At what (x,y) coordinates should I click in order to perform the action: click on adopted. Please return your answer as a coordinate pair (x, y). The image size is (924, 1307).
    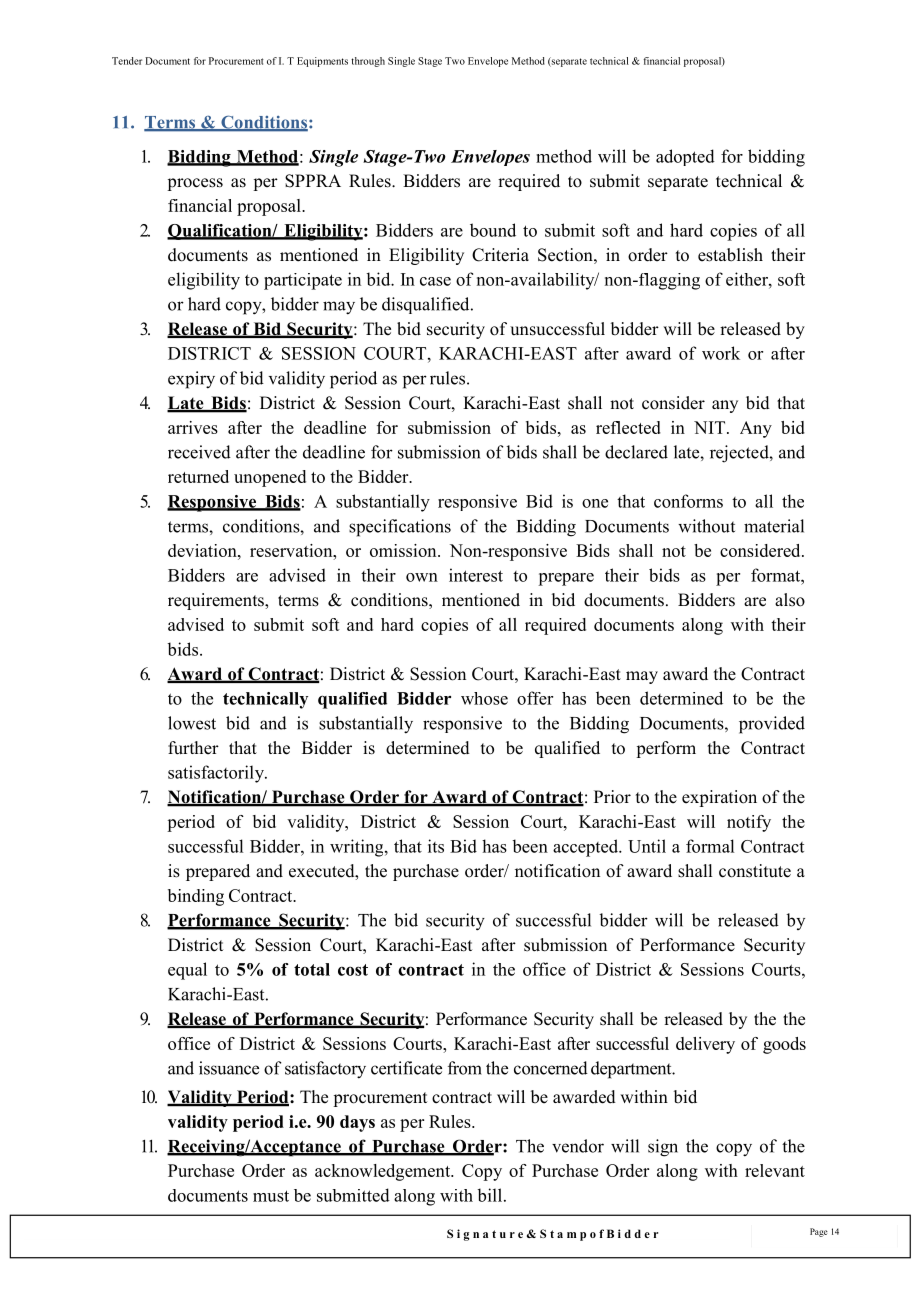
    Looking at the image, I should click on (685, 157).
